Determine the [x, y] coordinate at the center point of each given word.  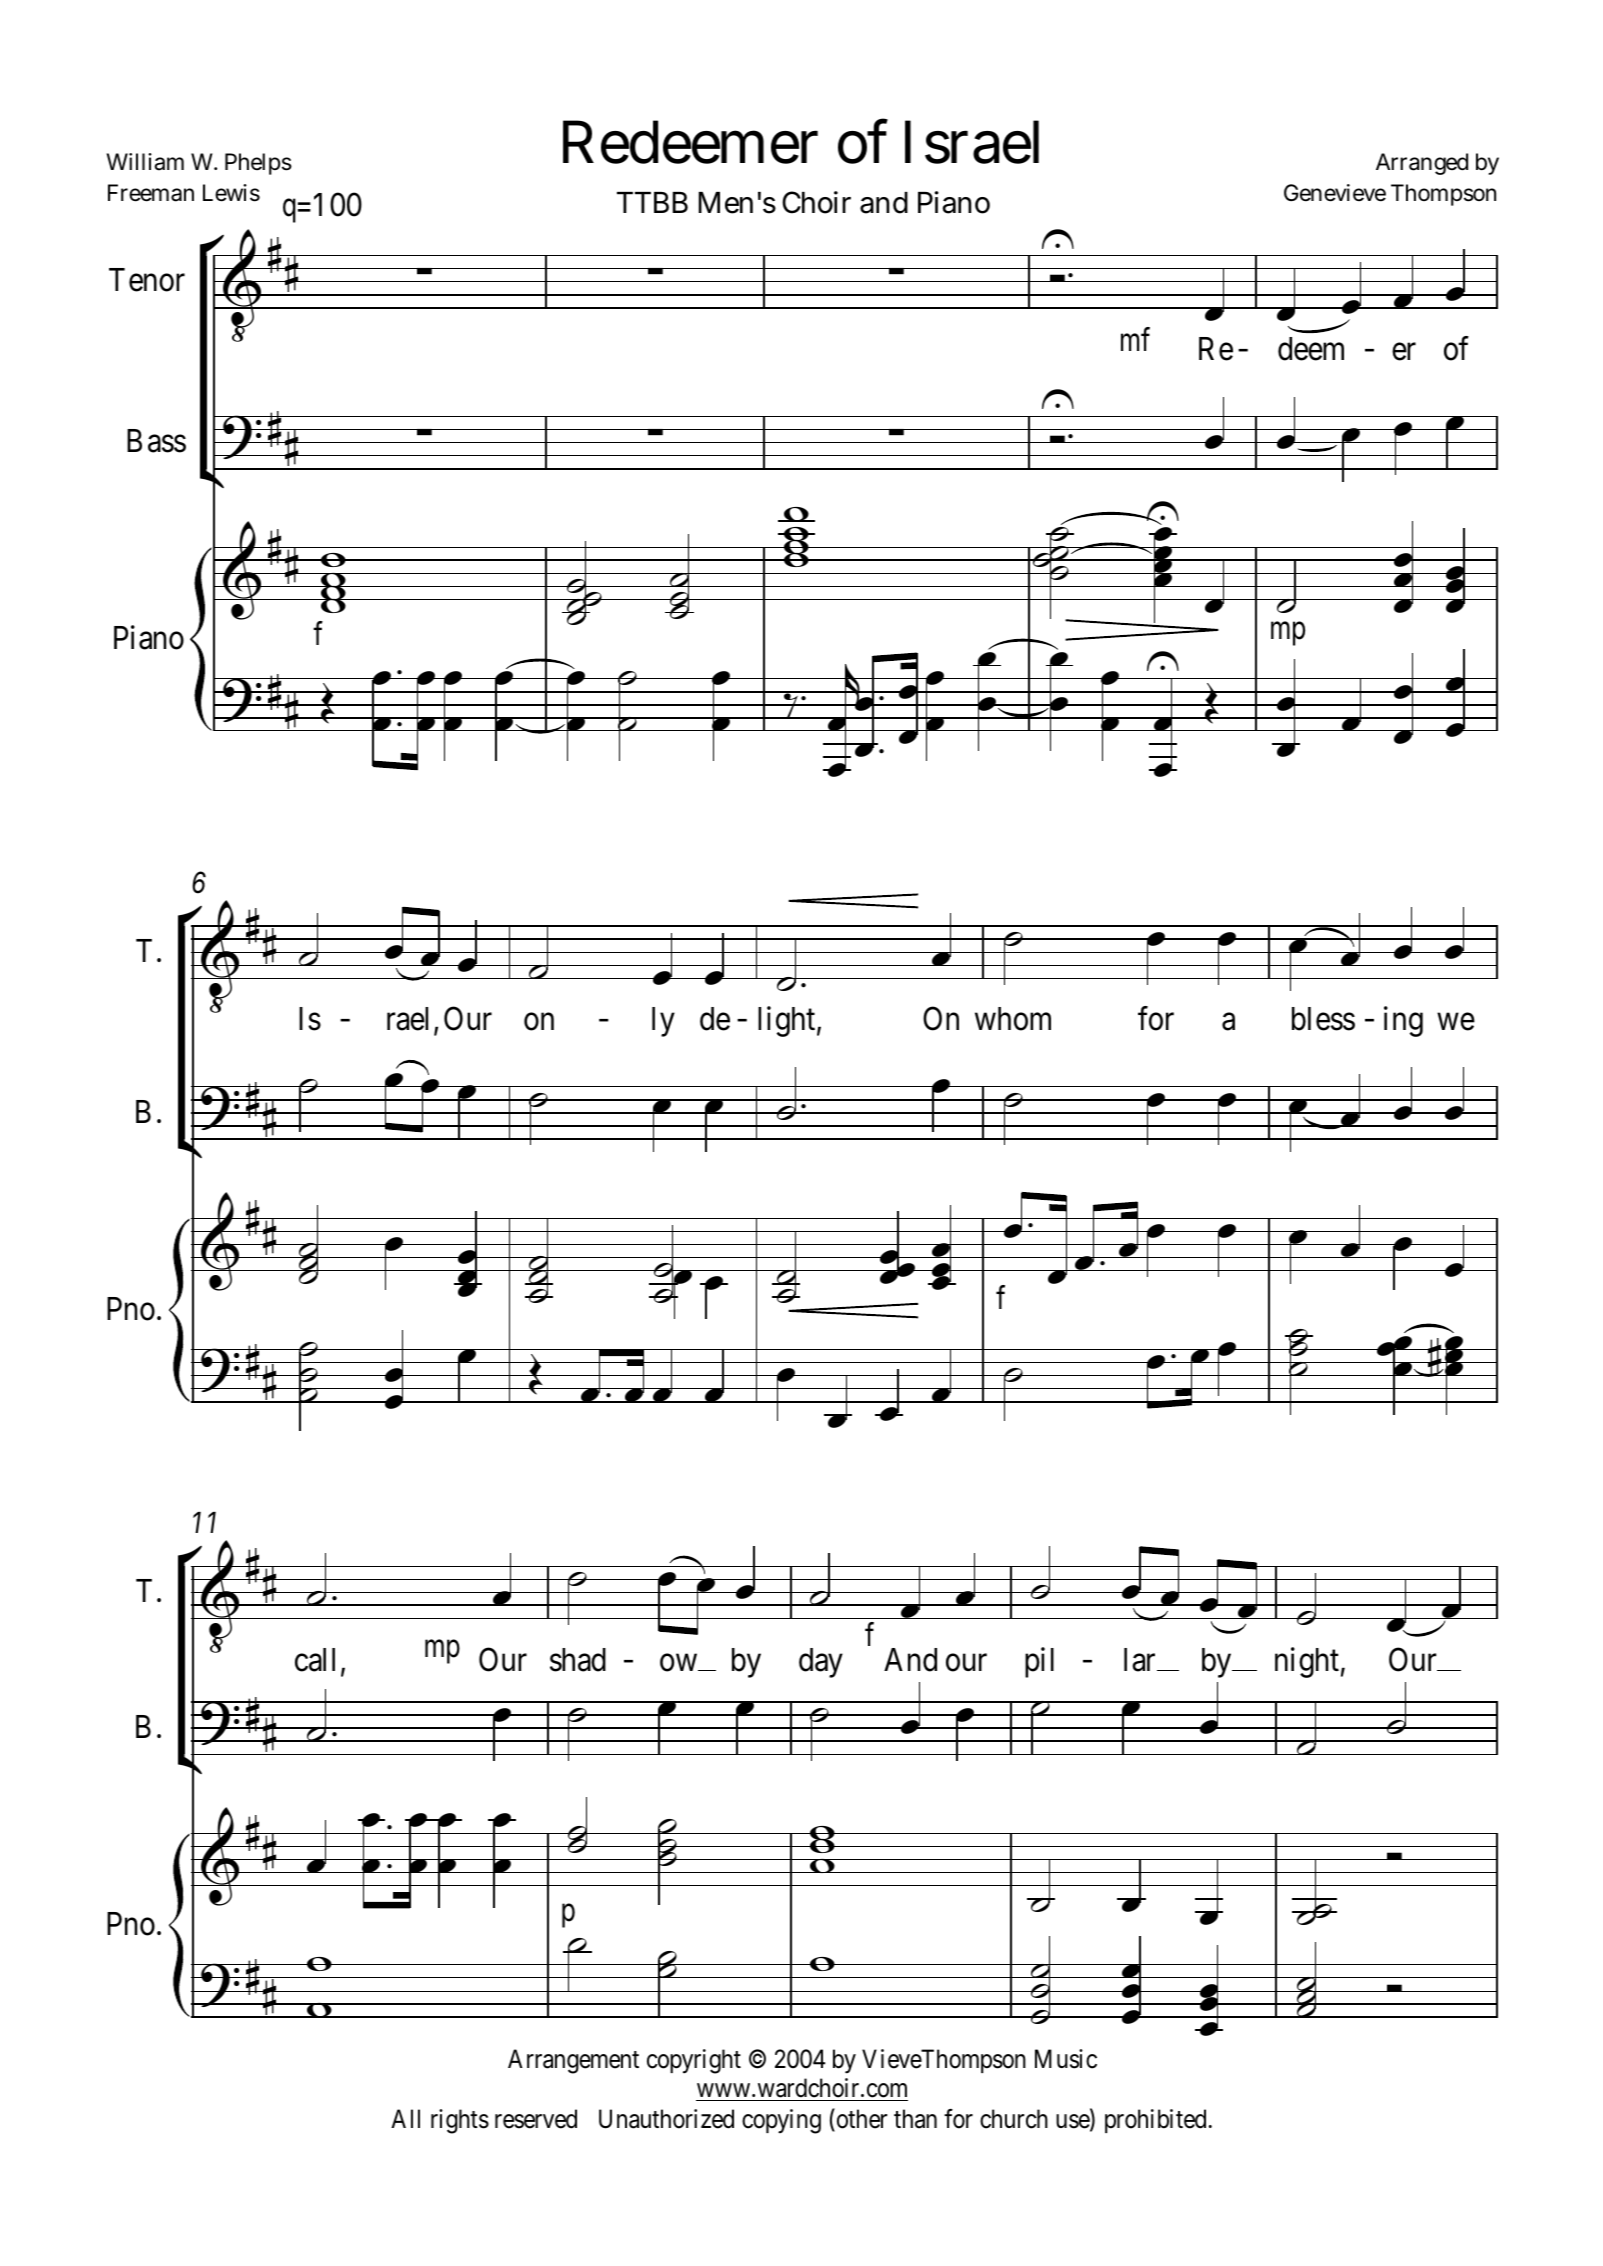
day [821, 1663]
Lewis [231, 193]
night [1307, 1662]
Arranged [1422, 164]
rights [460, 2121]
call [315, 1660]
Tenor [147, 280]
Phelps [258, 164]
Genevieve [1335, 193]
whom [1013, 1019]
